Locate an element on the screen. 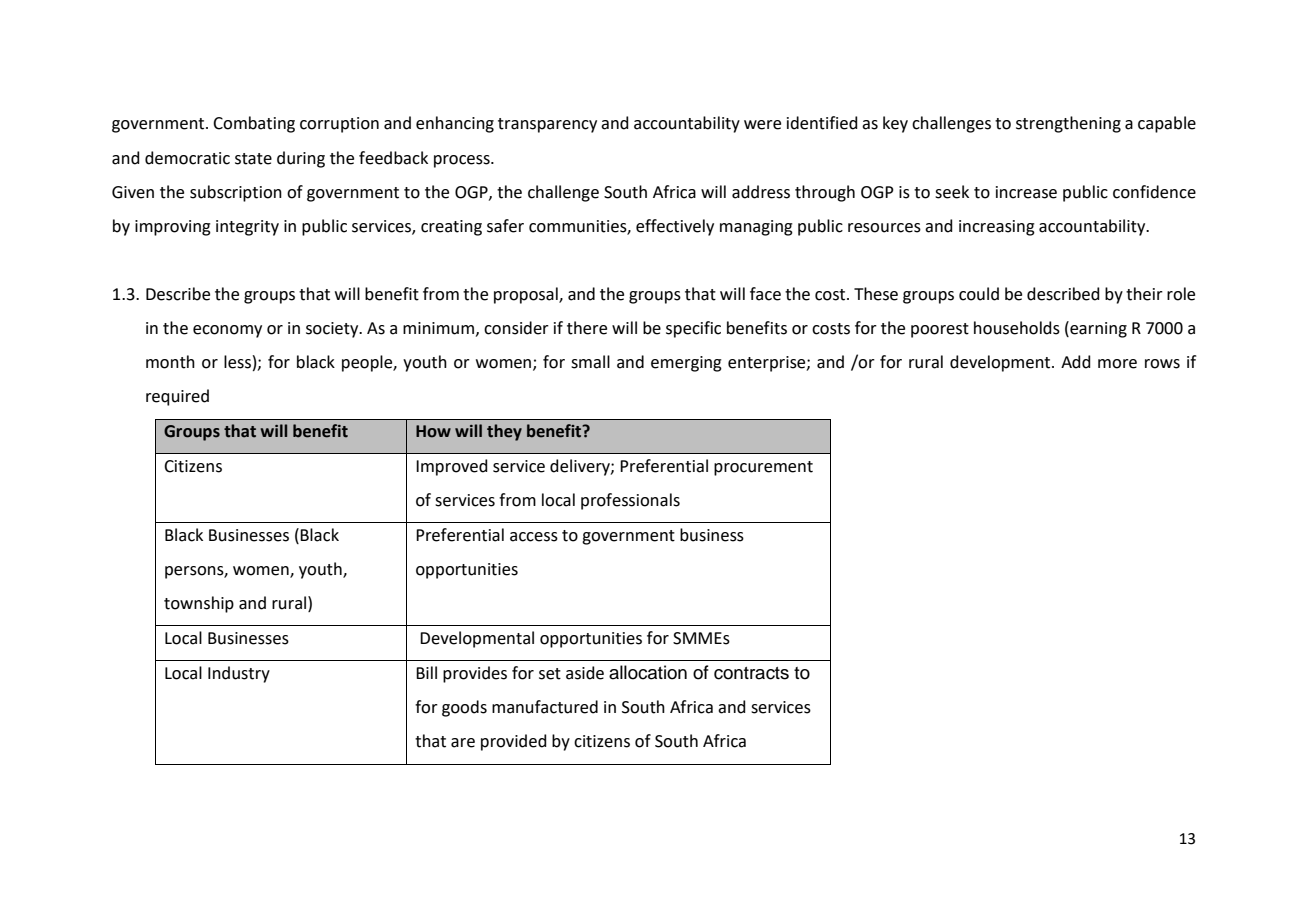 The height and width of the screenshot is (924, 1308). professionals is located at coordinates (630, 501).
